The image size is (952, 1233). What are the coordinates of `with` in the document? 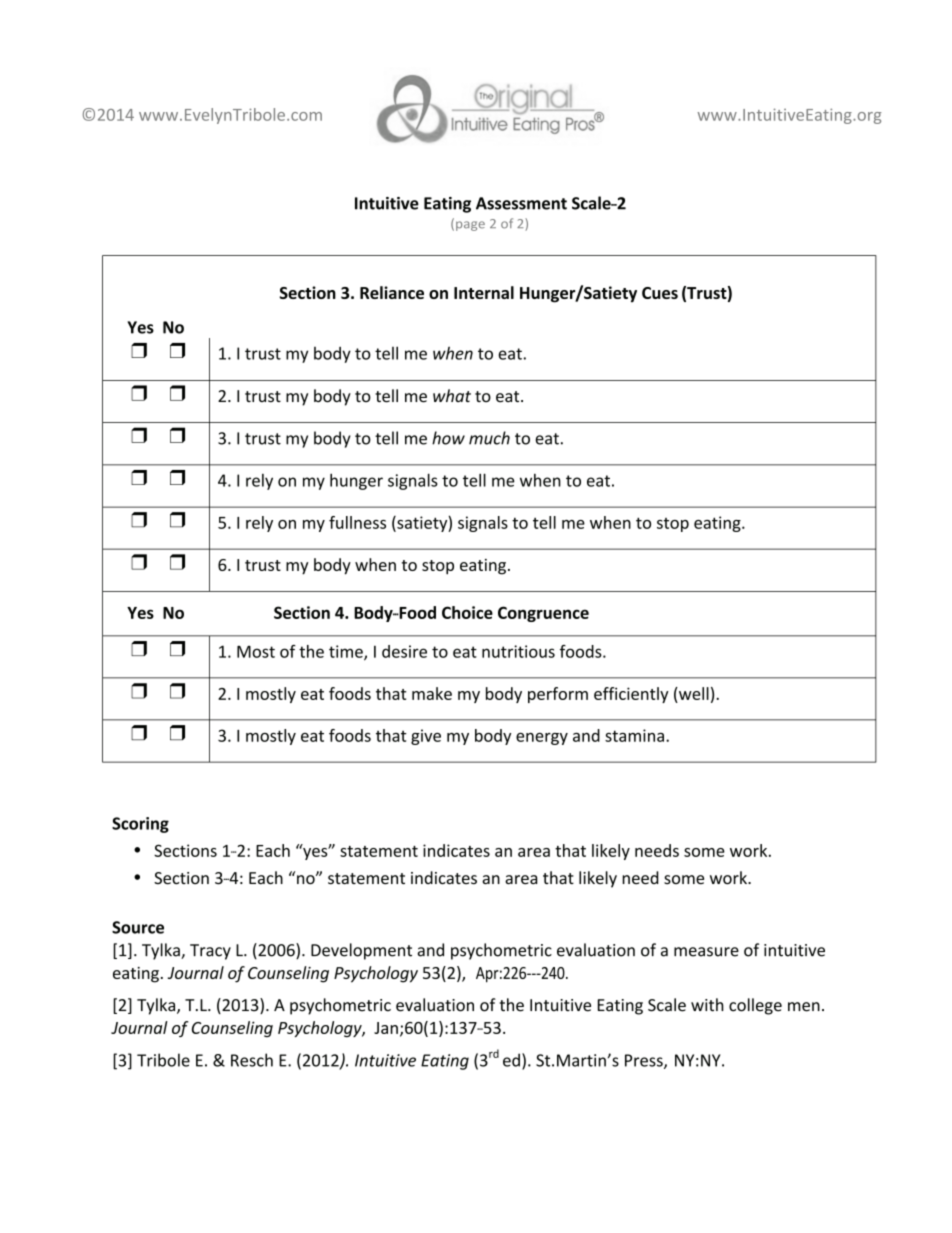 It's located at (707, 1005).
